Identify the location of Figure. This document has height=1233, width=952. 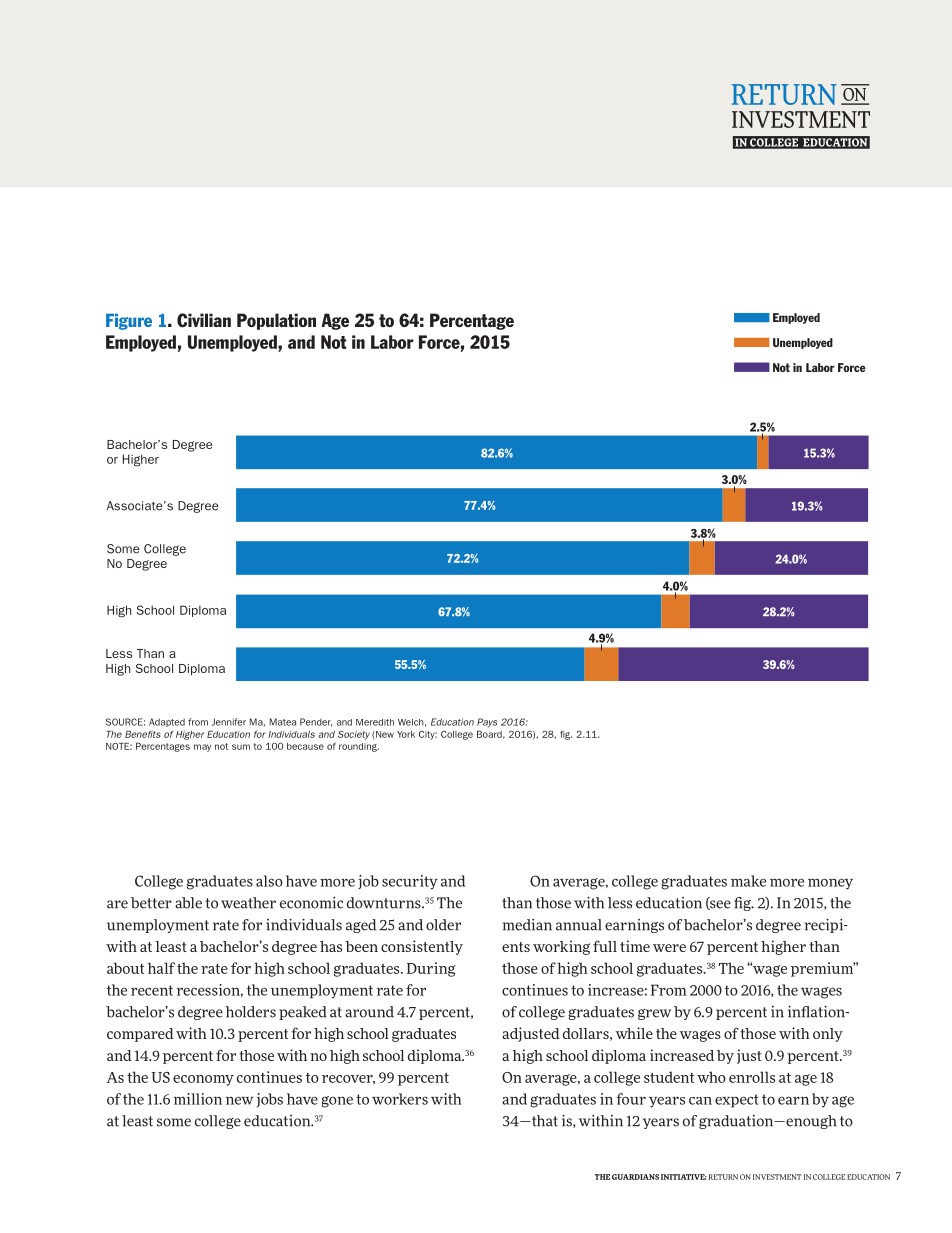
(129, 322).
